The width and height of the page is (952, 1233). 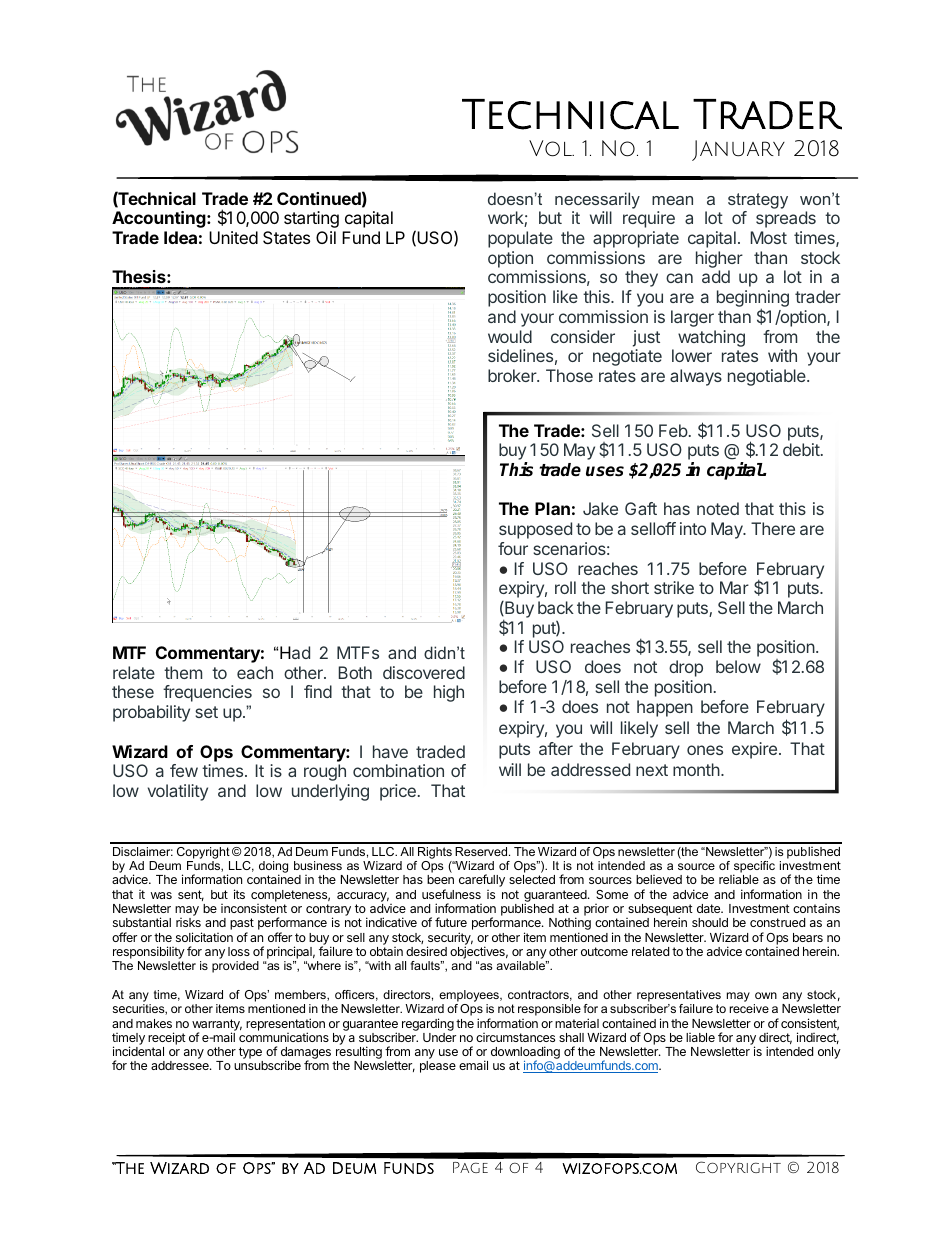 What do you see at coordinates (178, 792) in the page?
I see `volatility` at bounding box center [178, 792].
